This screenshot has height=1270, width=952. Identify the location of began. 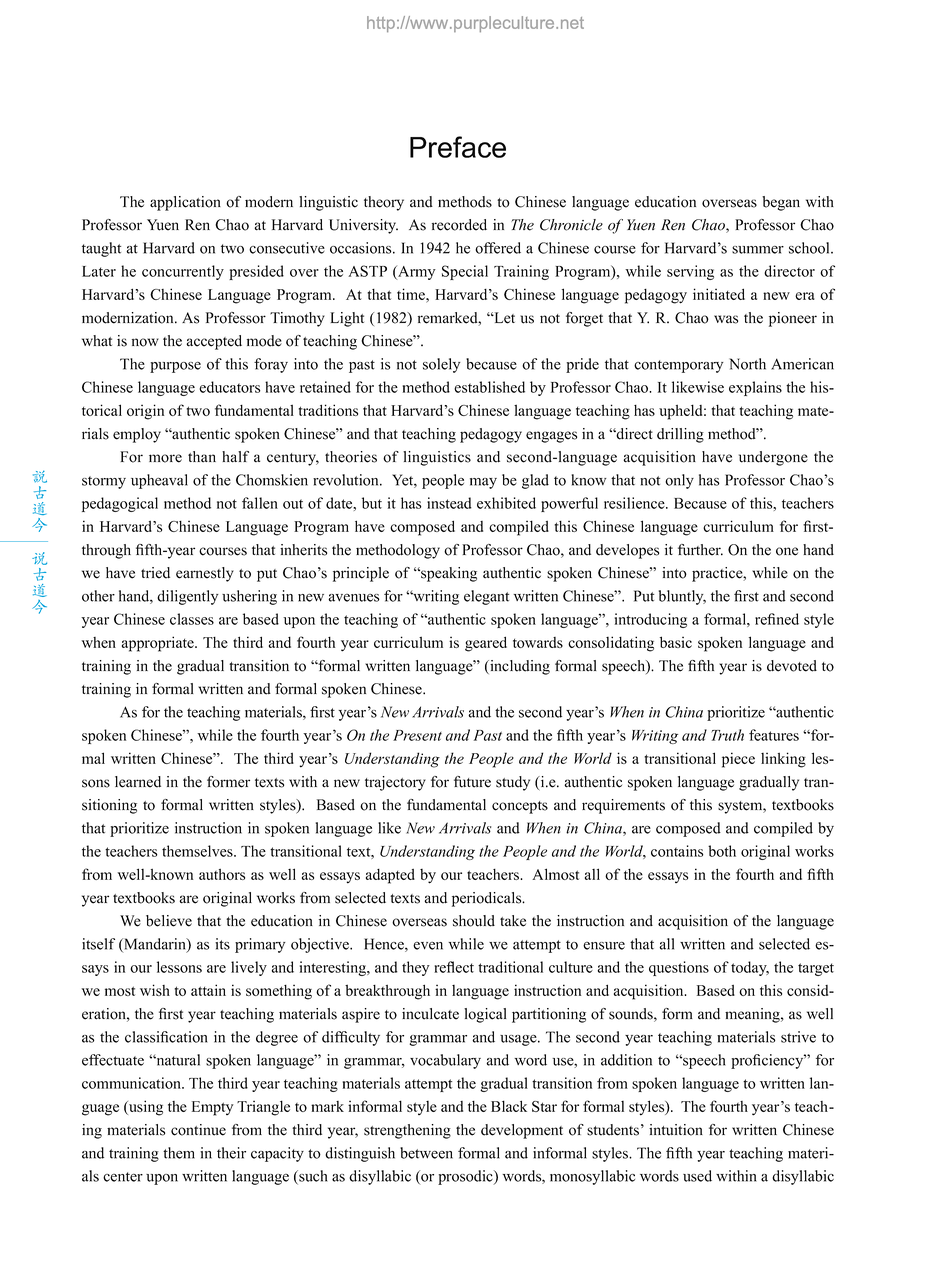
(781, 203).
